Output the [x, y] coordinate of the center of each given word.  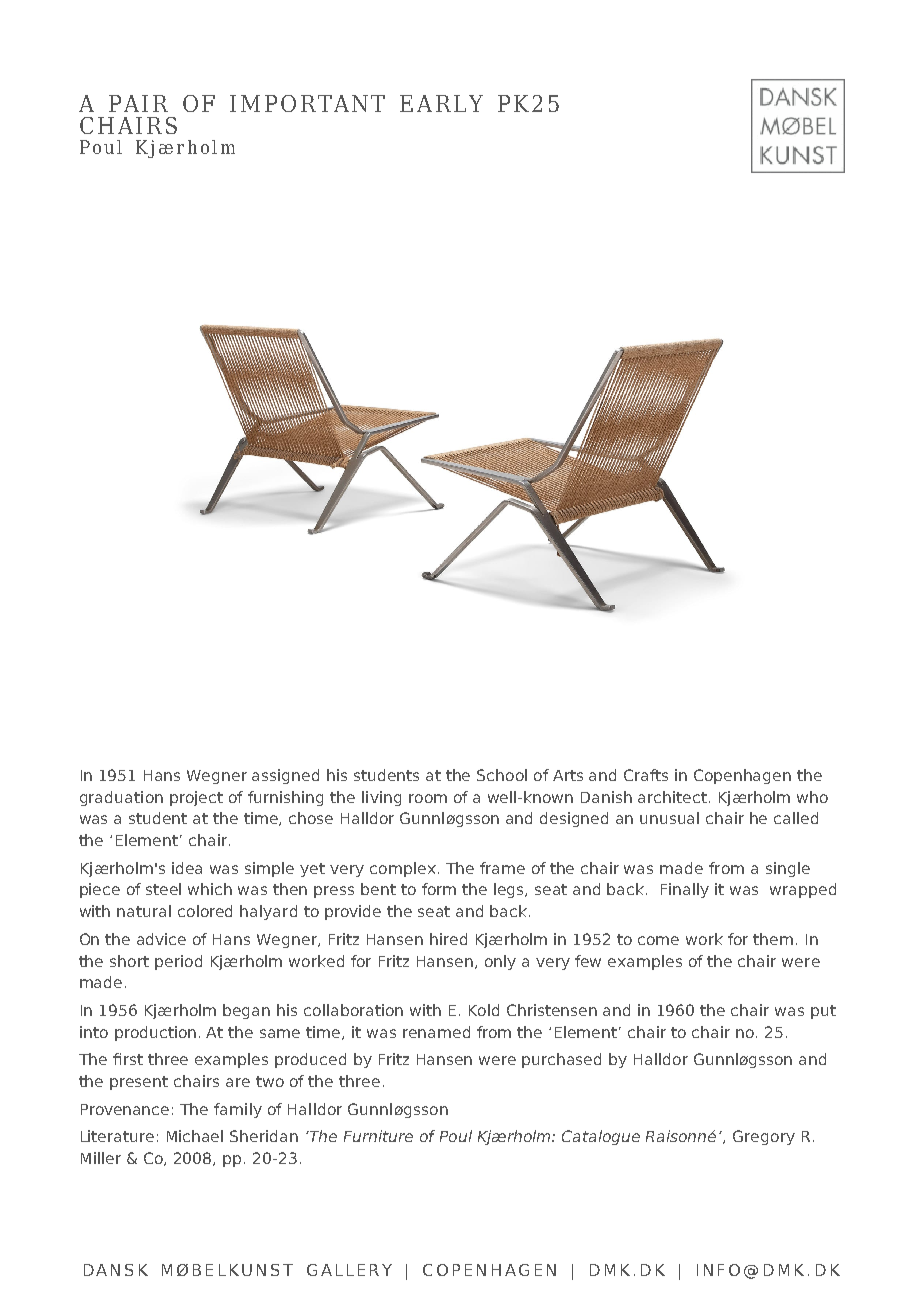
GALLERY [349, 1270]
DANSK [116, 1270]
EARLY [441, 103]
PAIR [138, 103]
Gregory [764, 1137]
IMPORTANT [307, 103]
